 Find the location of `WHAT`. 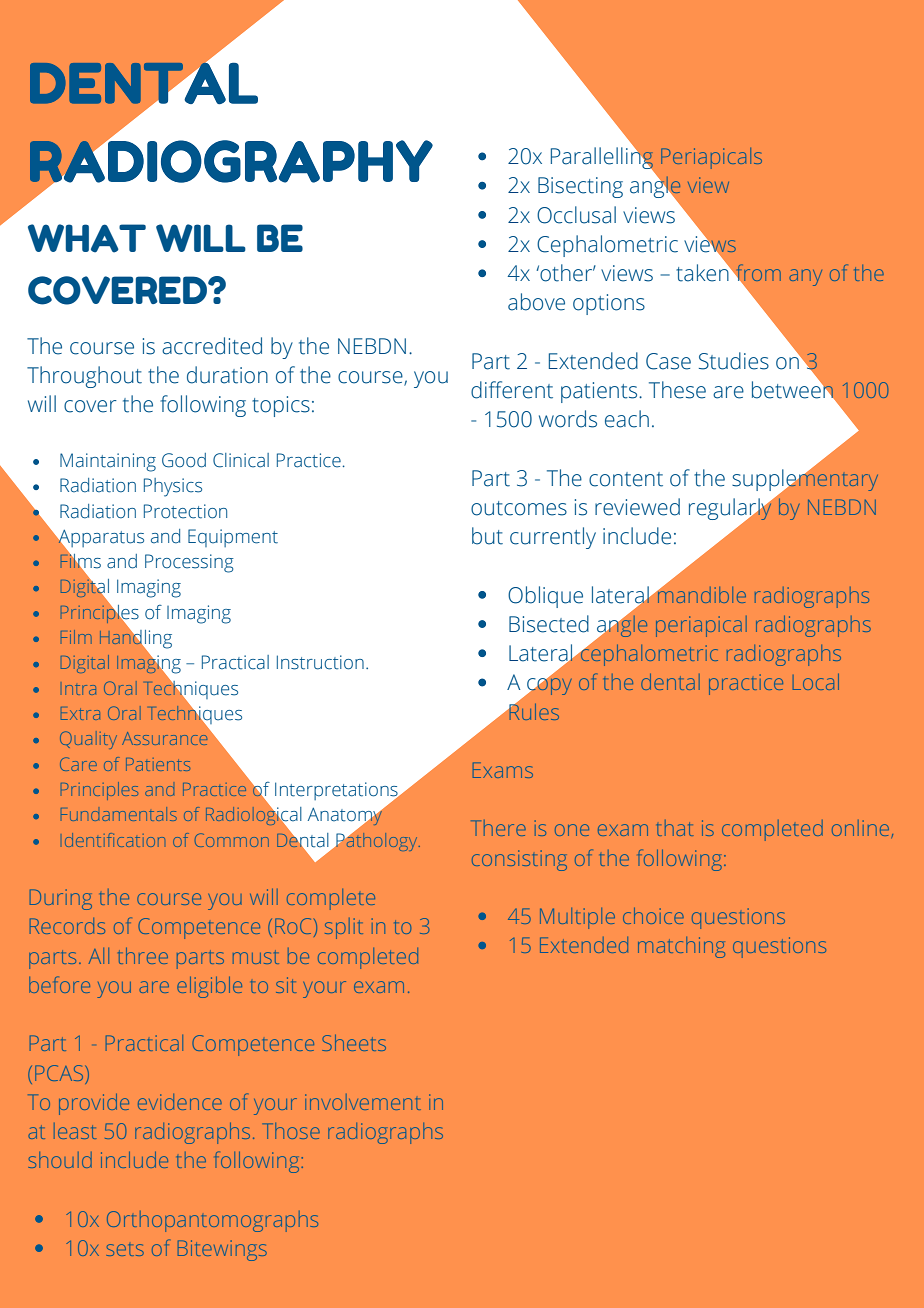

WHAT is located at coordinates (87, 238).
